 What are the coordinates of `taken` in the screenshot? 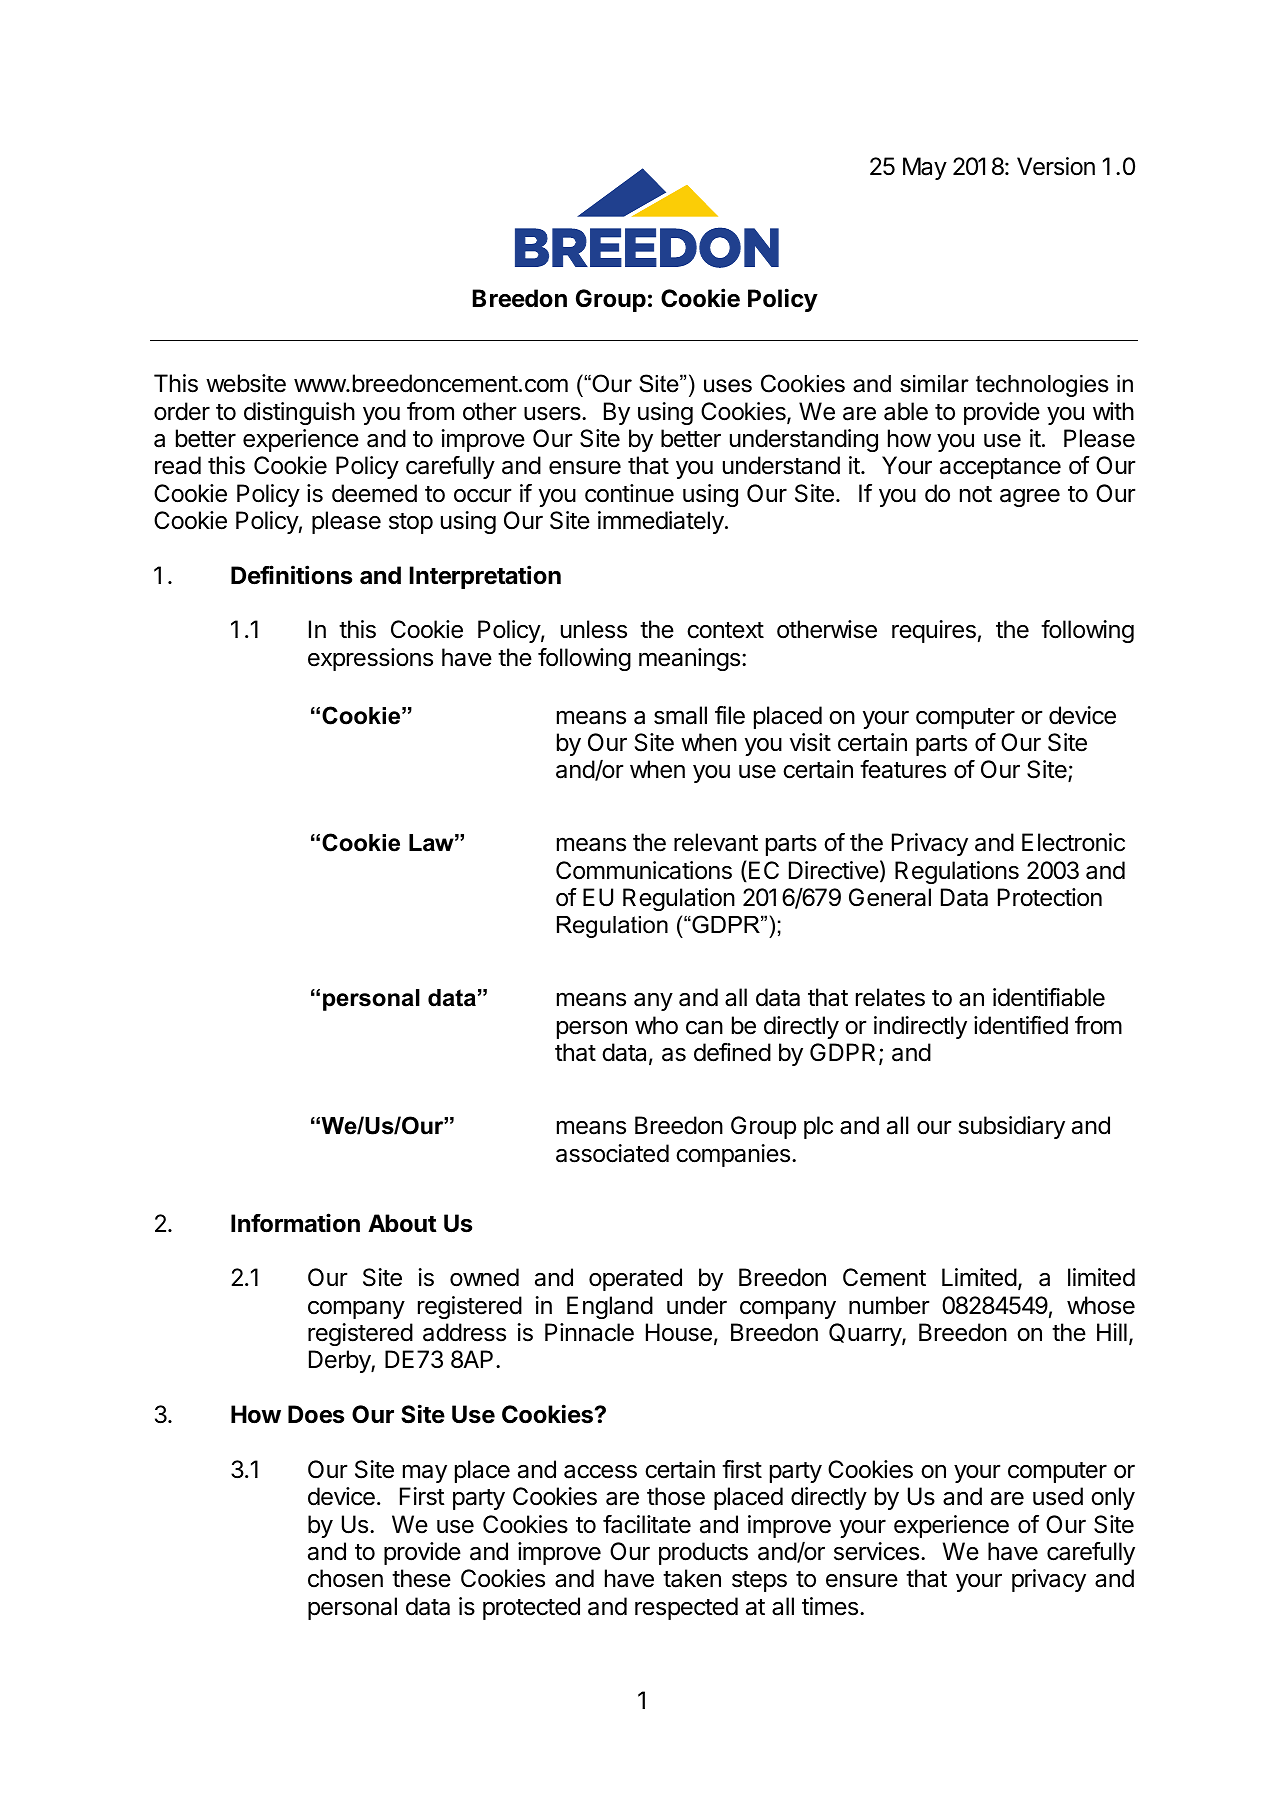 It's located at (692, 1578).
